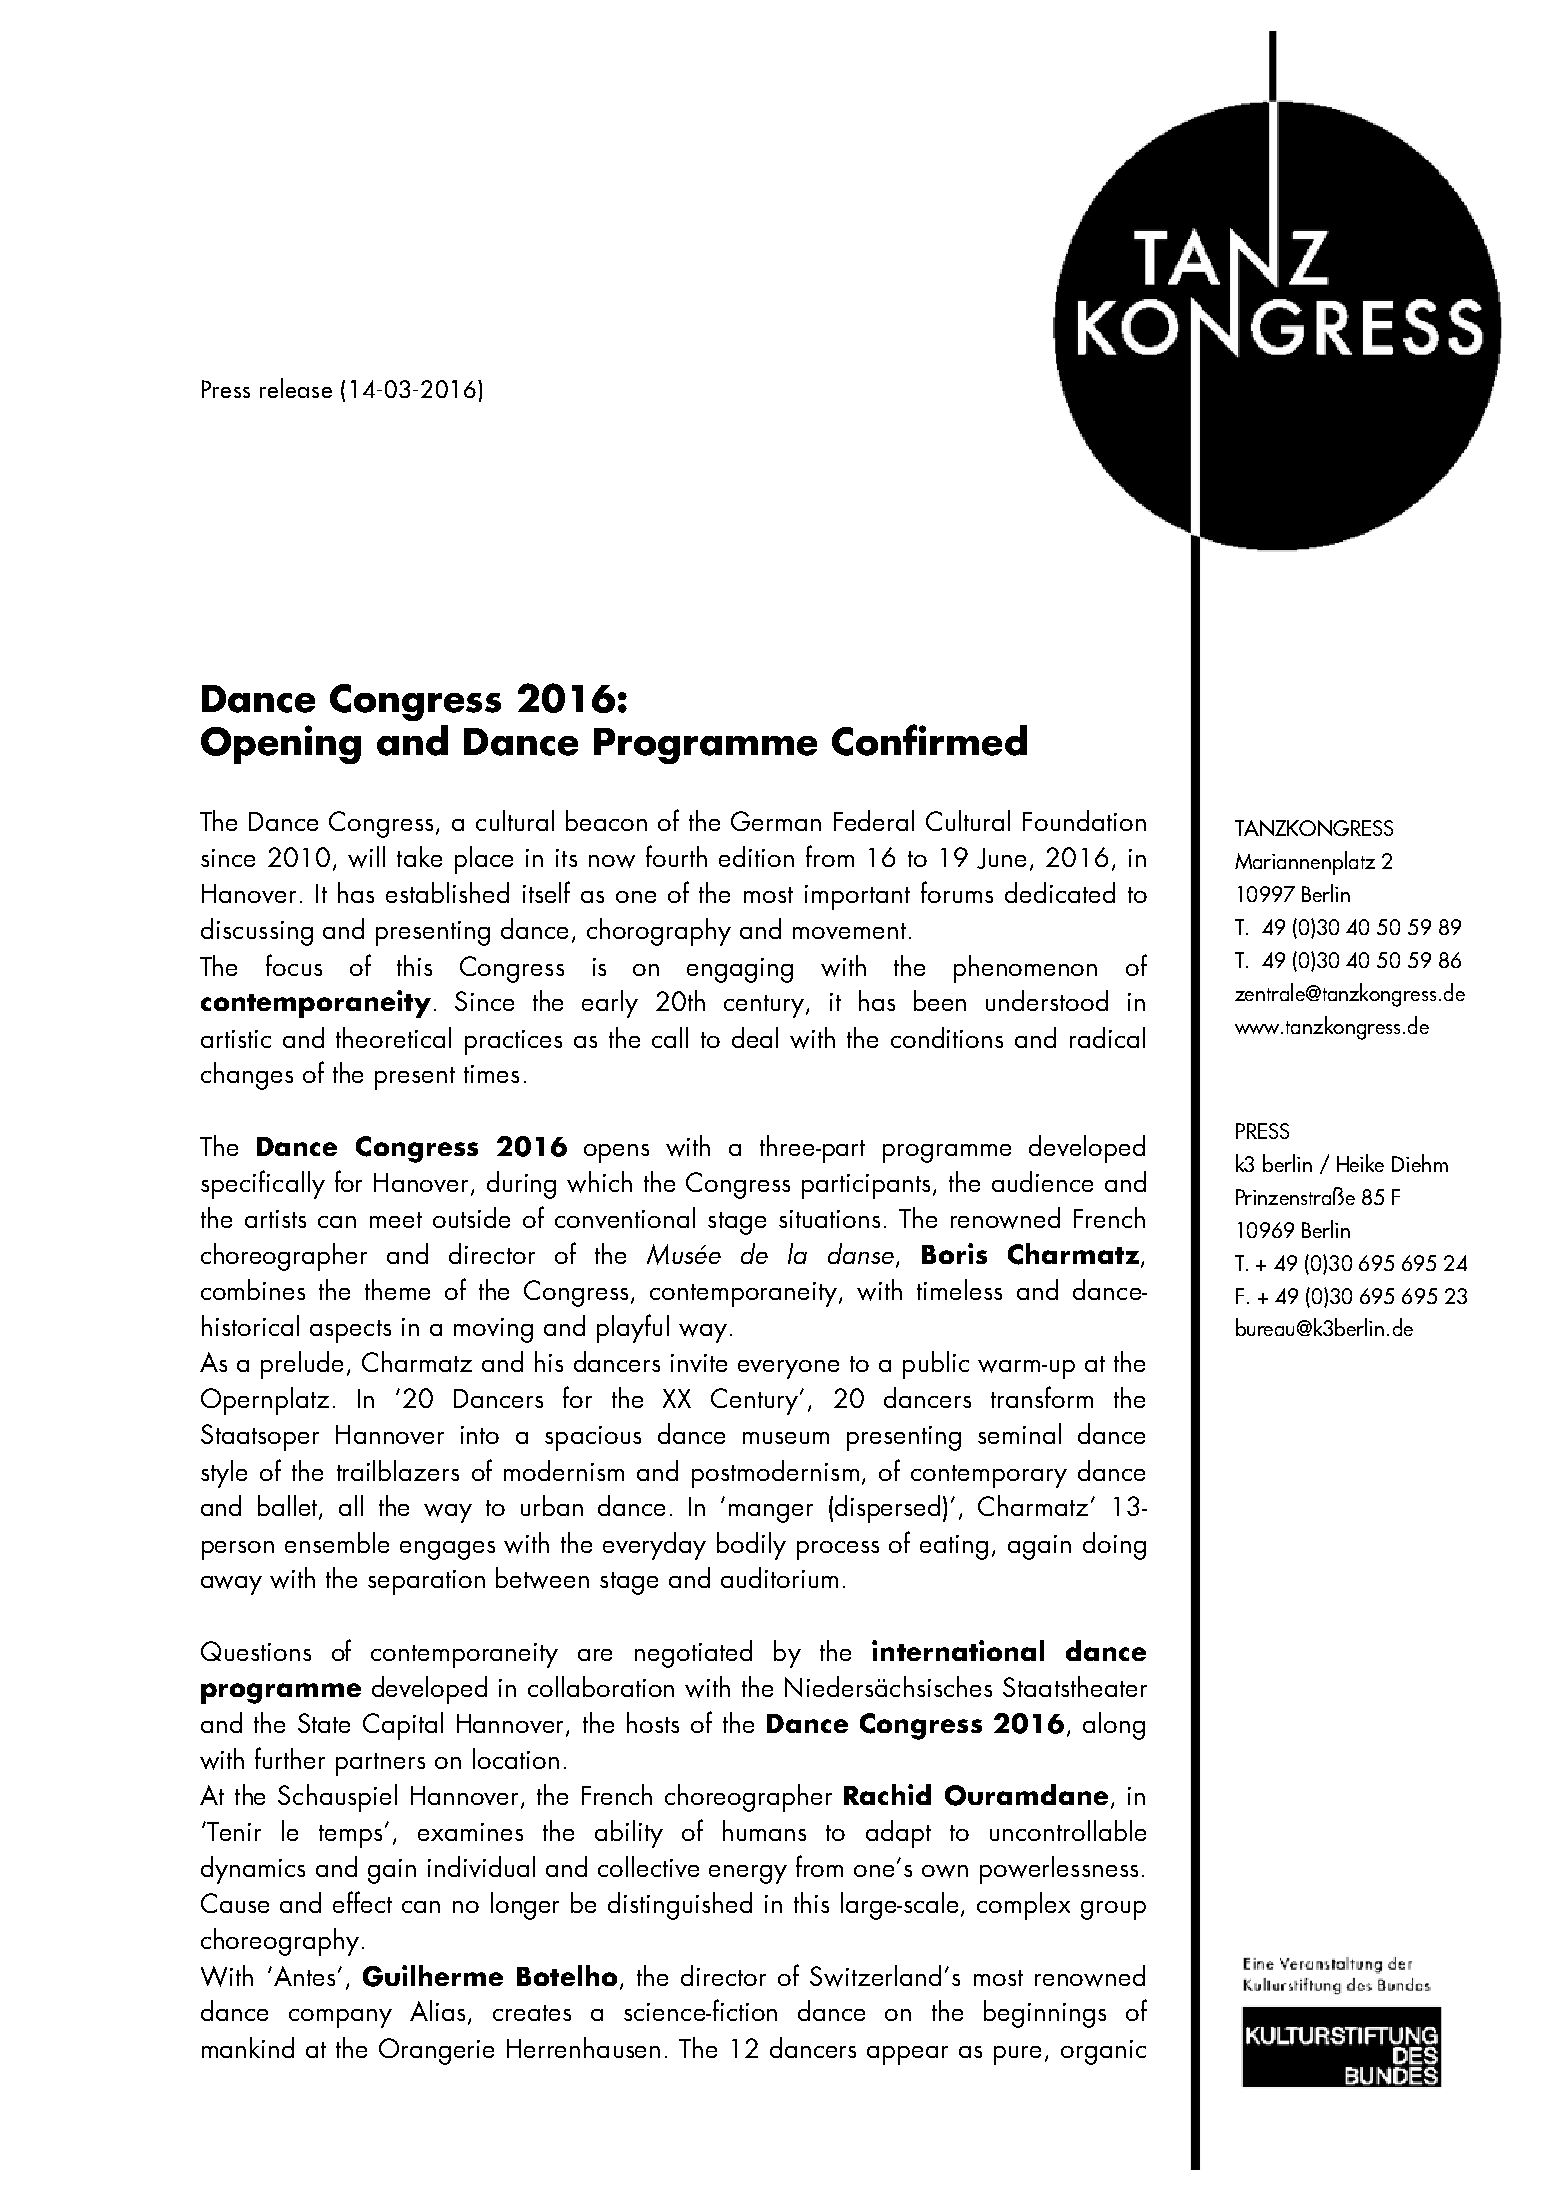 The width and height of the document is (1555, 2201). Describe the element at coordinates (296, 388) in the document. I see `release` at that location.
